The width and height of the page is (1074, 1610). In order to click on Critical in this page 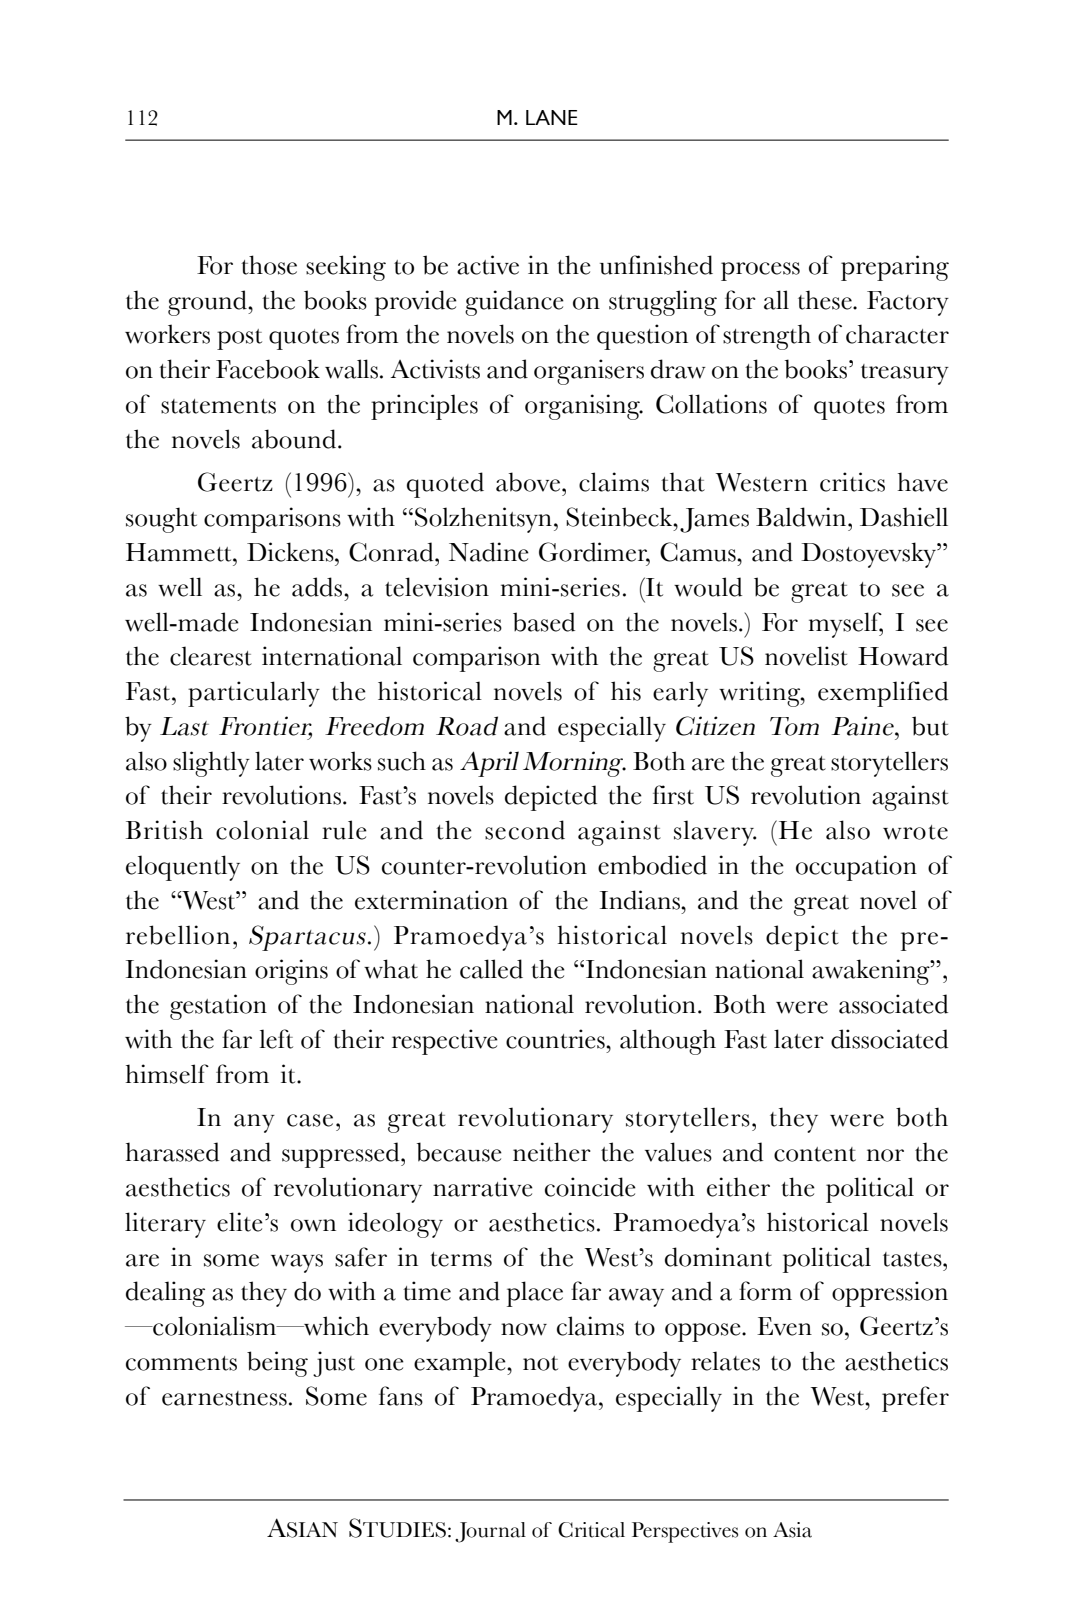, I will do `click(591, 1530)`.
